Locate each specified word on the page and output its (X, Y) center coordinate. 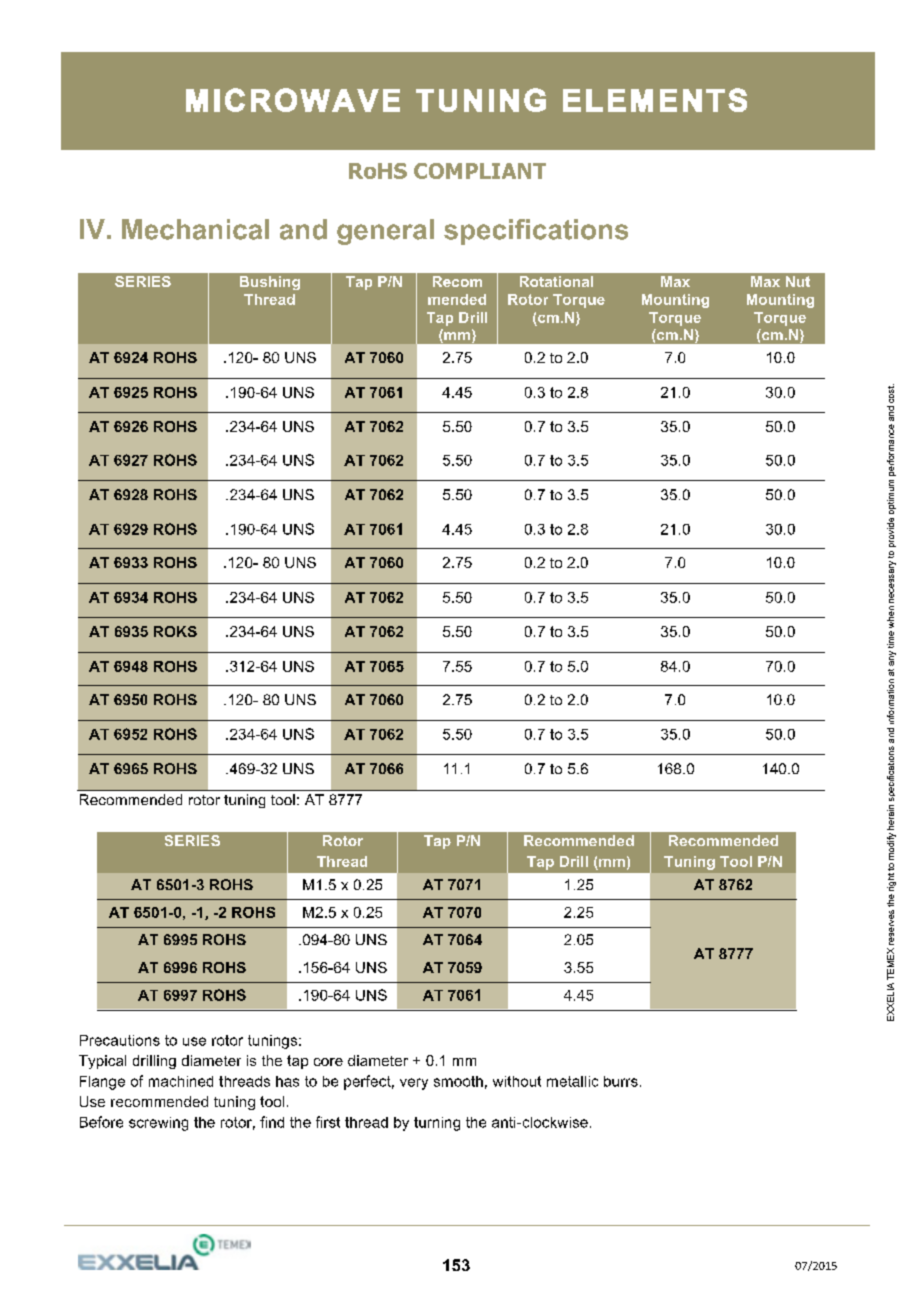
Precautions (120, 1040)
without (517, 1081)
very (414, 1084)
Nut (798, 281)
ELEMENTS (655, 100)
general (385, 232)
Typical (102, 1062)
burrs (621, 1081)
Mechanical (195, 229)
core (328, 1062)
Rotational (556, 281)
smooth (458, 1081)
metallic (572, 1081)
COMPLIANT (480, 171)
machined (181, 1081)
